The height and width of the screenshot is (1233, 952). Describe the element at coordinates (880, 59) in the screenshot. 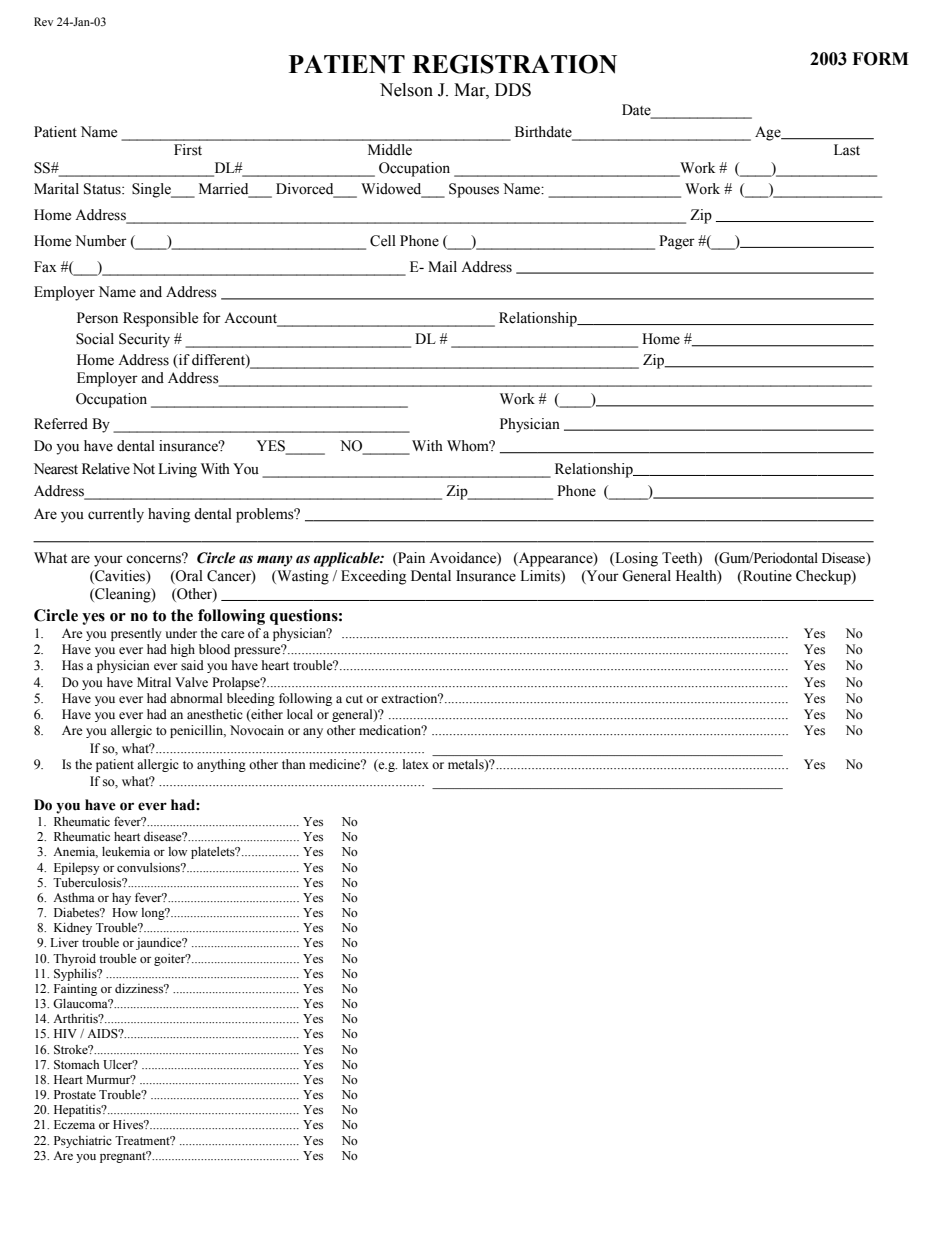

I see `FORM` at that location.
